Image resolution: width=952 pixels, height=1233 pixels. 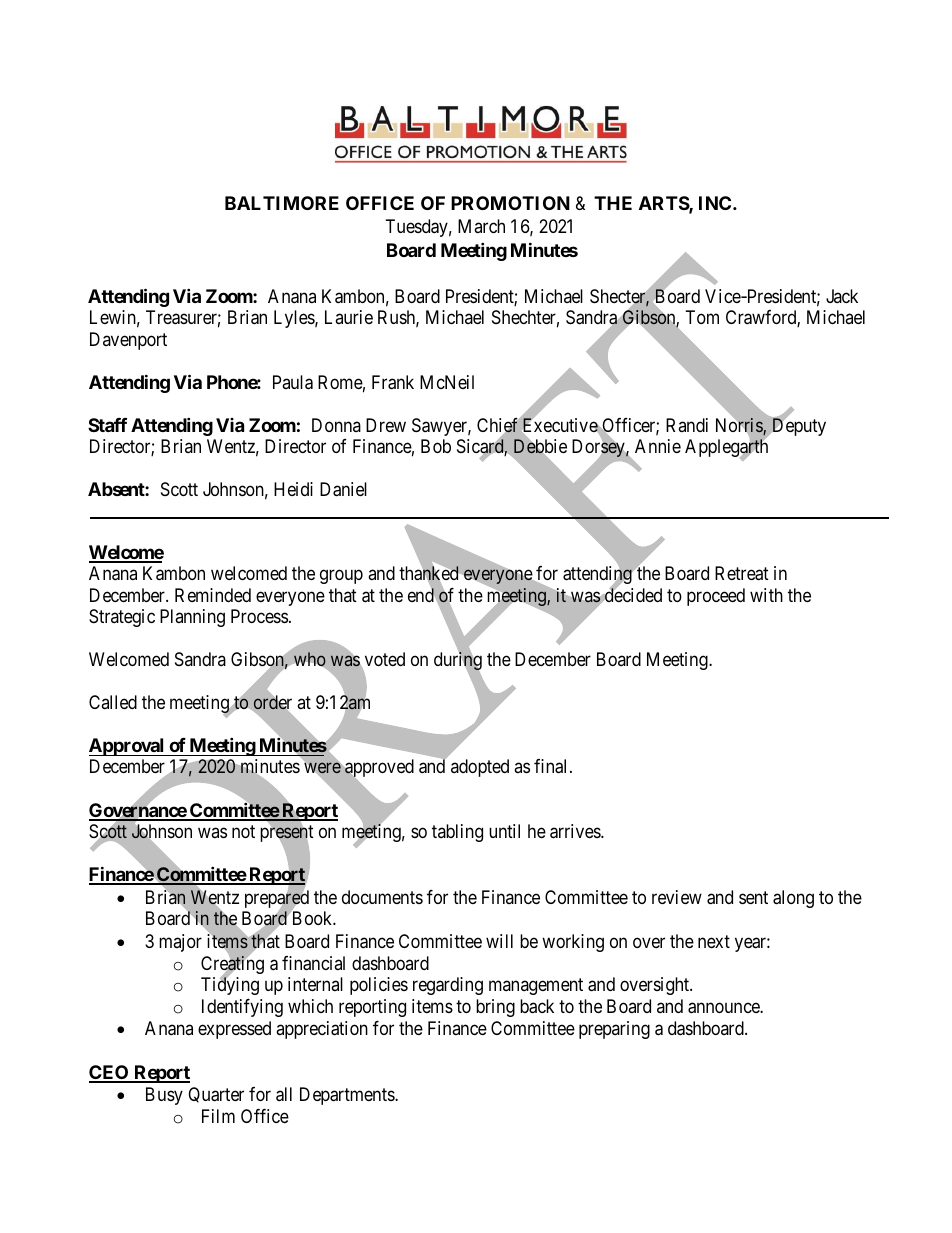 I want to click on Randi, so click(x=687, y=425).
